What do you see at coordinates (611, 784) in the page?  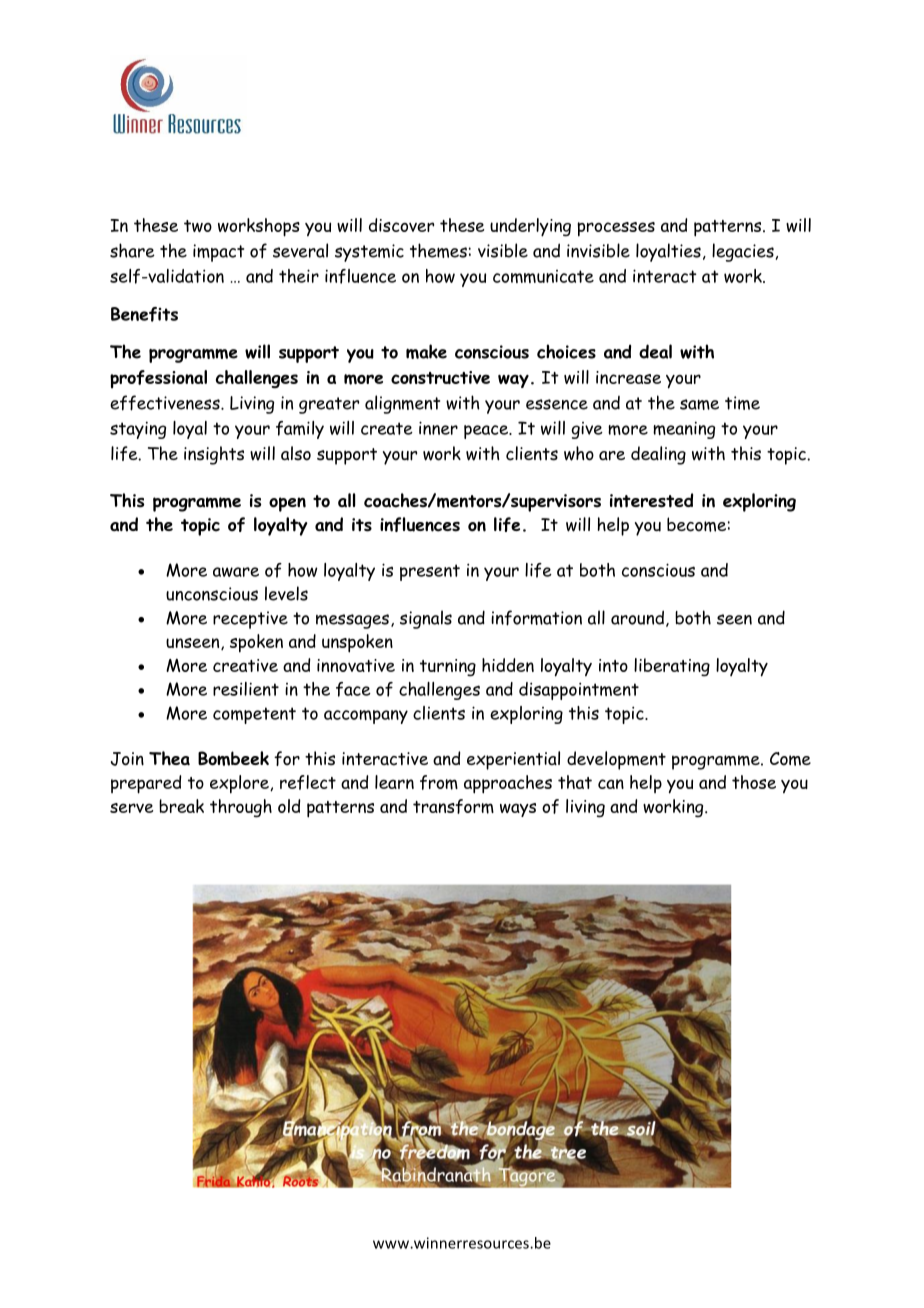 I see `can` at bounding box center [611, 784].
